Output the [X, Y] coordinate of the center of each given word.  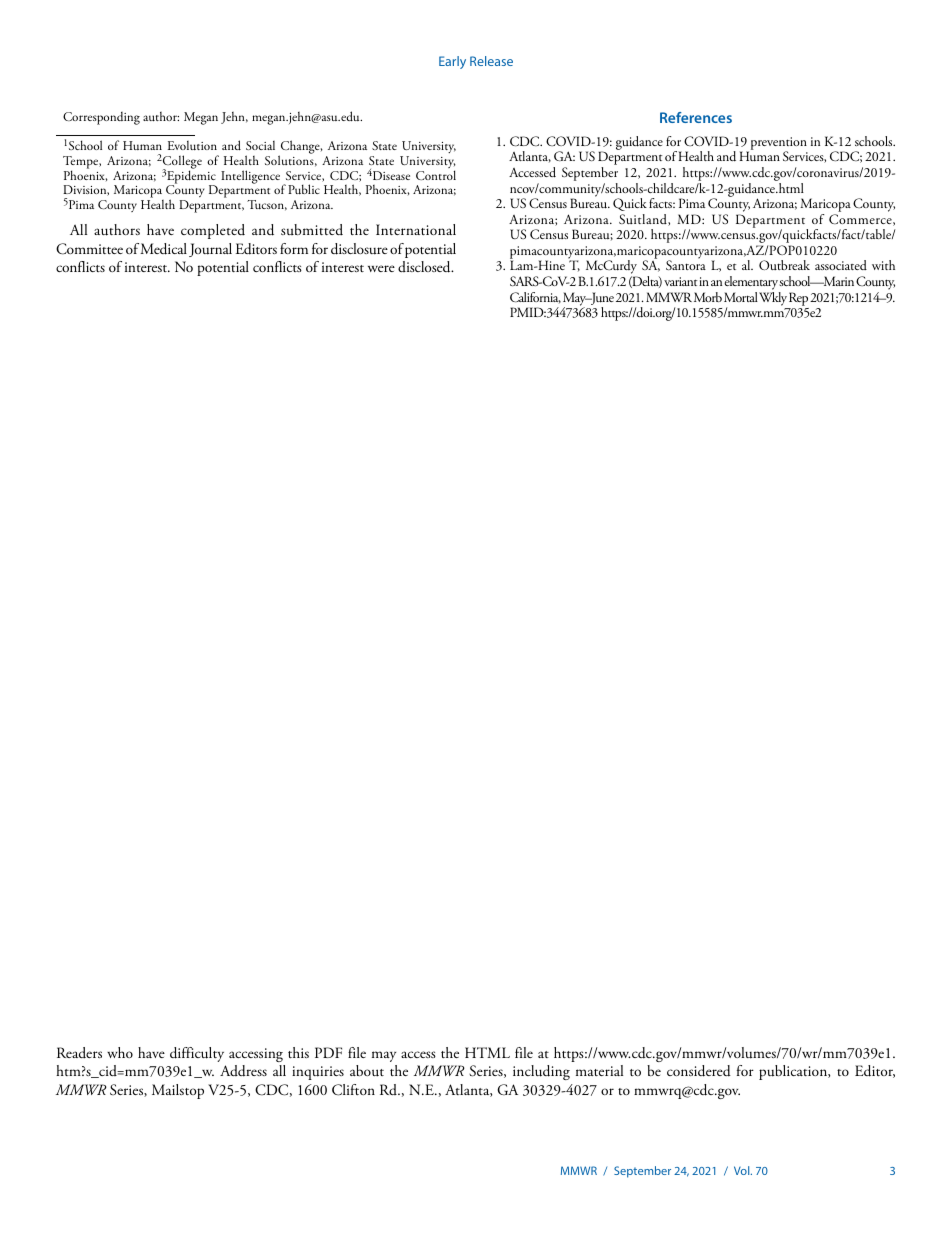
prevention [777, 144]
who [120, 1052]
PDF [328, 1052]
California [535, 298]
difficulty [197, 1054]
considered [699, 1071]
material [599, 1070]
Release [491, 61]
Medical [163, 249]
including [541, 1072]
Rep [798, 299]
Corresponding [101, 118]
